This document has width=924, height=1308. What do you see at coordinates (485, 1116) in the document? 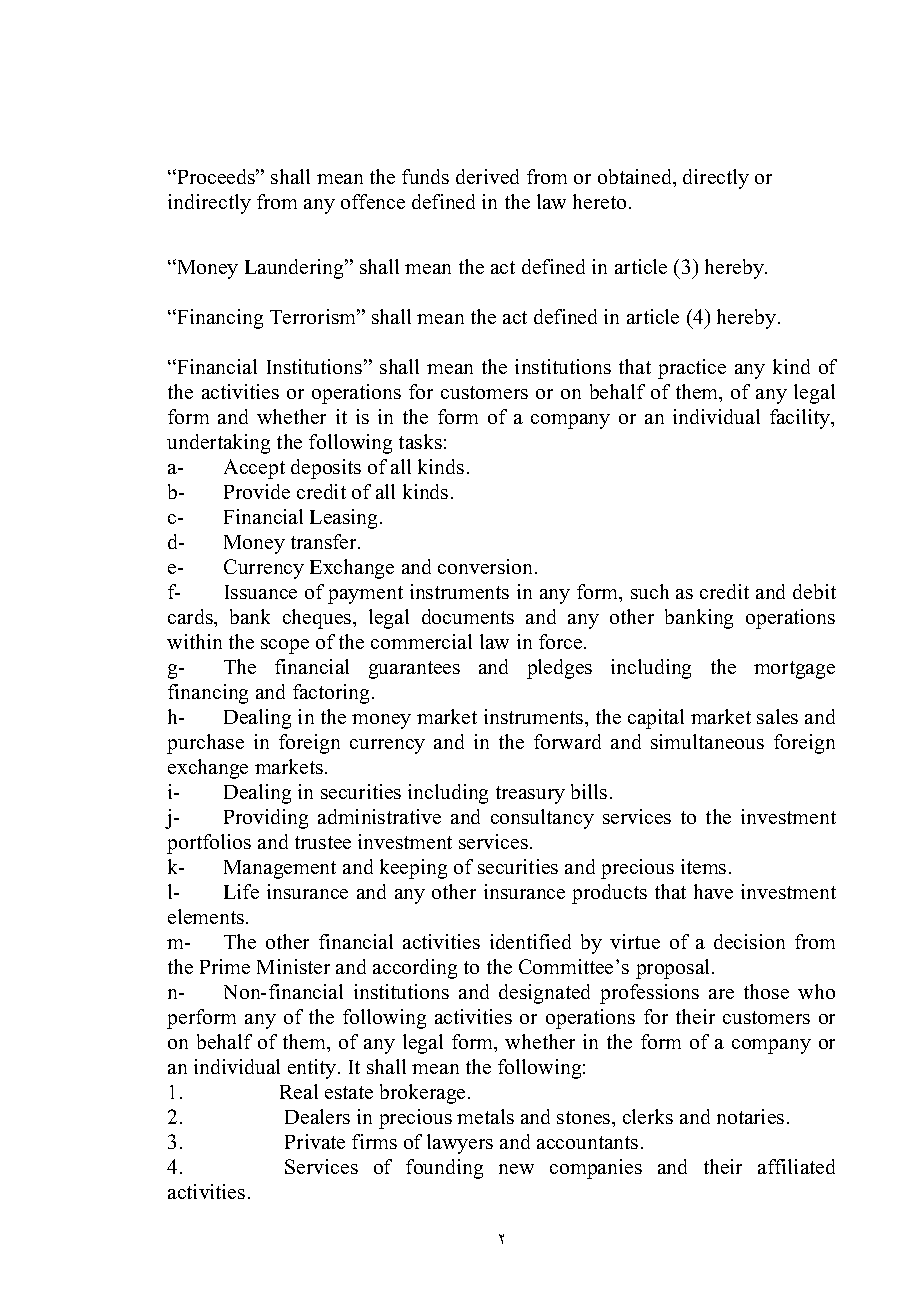
I see `metals` at bounding box center [485, 1116].
